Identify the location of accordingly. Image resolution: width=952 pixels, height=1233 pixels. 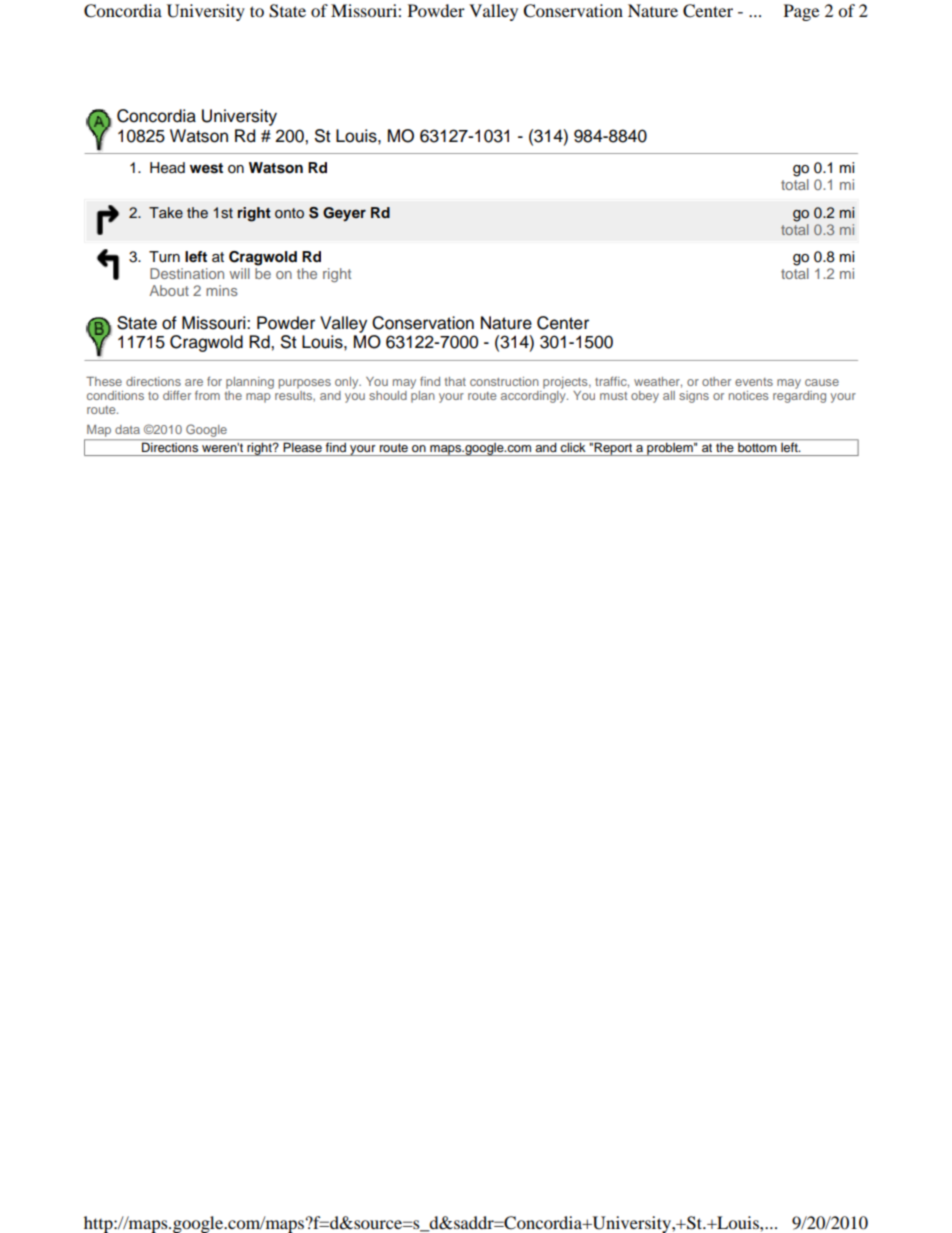
(534, 395).
